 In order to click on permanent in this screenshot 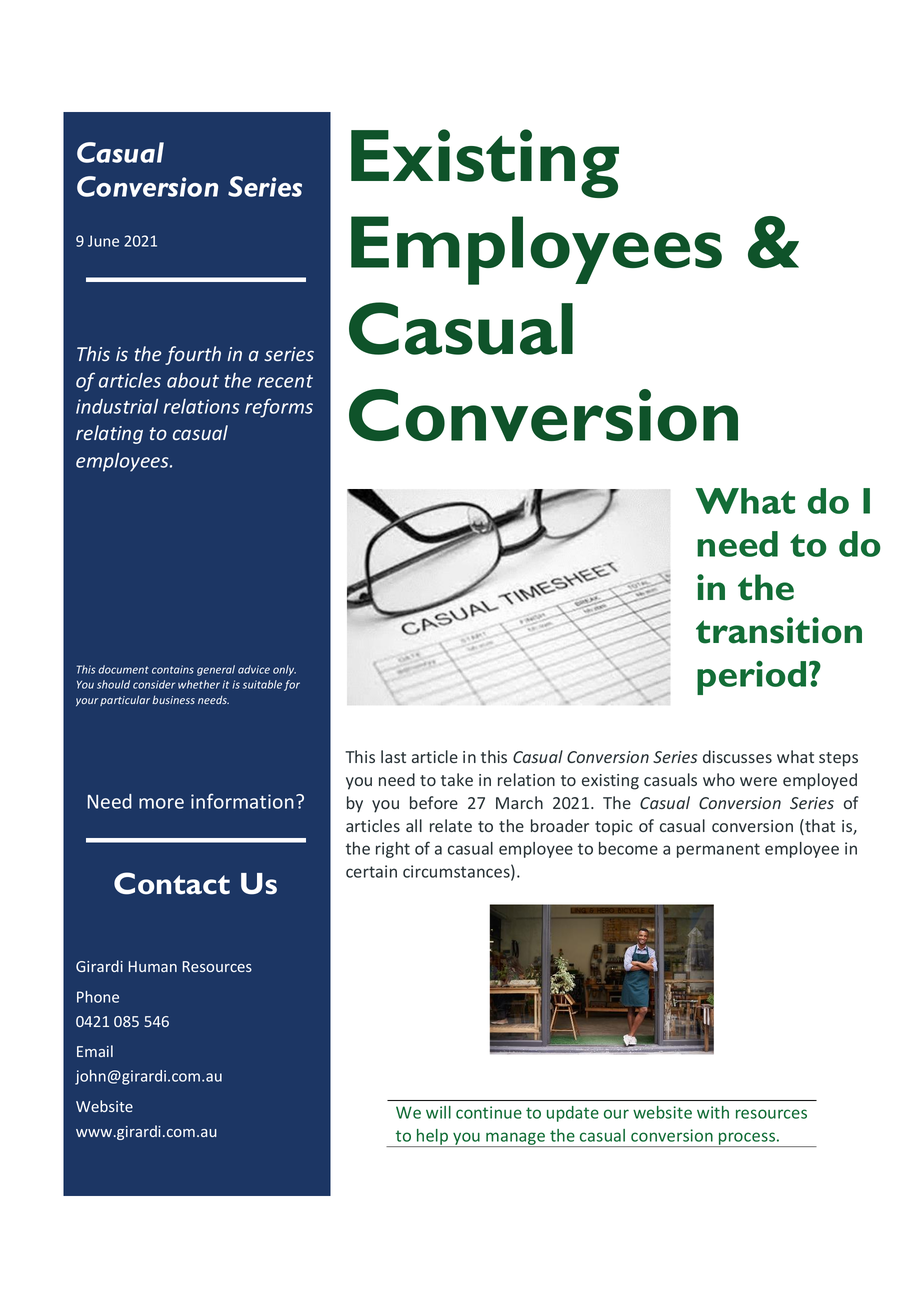, I will do `click(718, 850)`.
